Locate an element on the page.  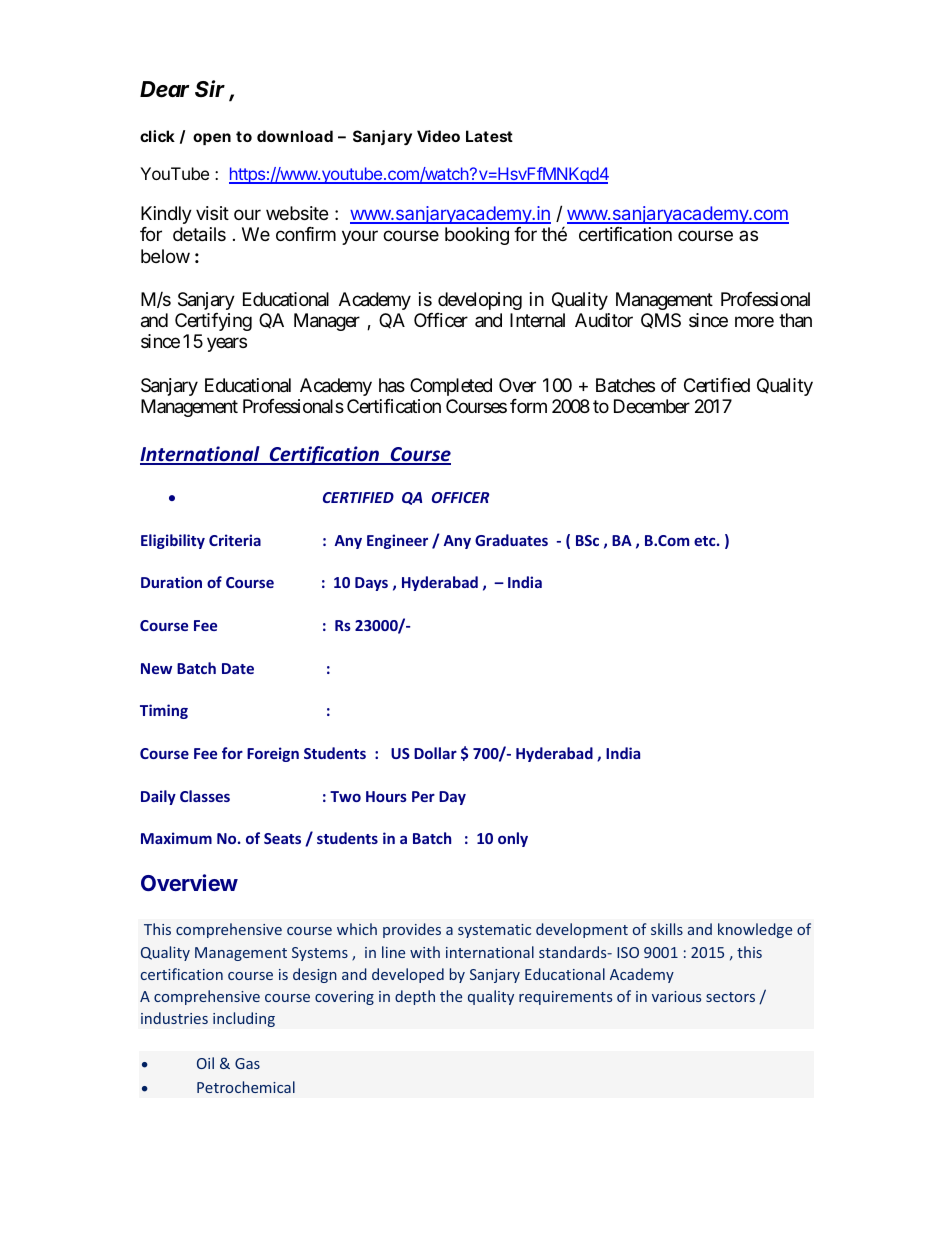
than is located at coordinates (795, 320).
